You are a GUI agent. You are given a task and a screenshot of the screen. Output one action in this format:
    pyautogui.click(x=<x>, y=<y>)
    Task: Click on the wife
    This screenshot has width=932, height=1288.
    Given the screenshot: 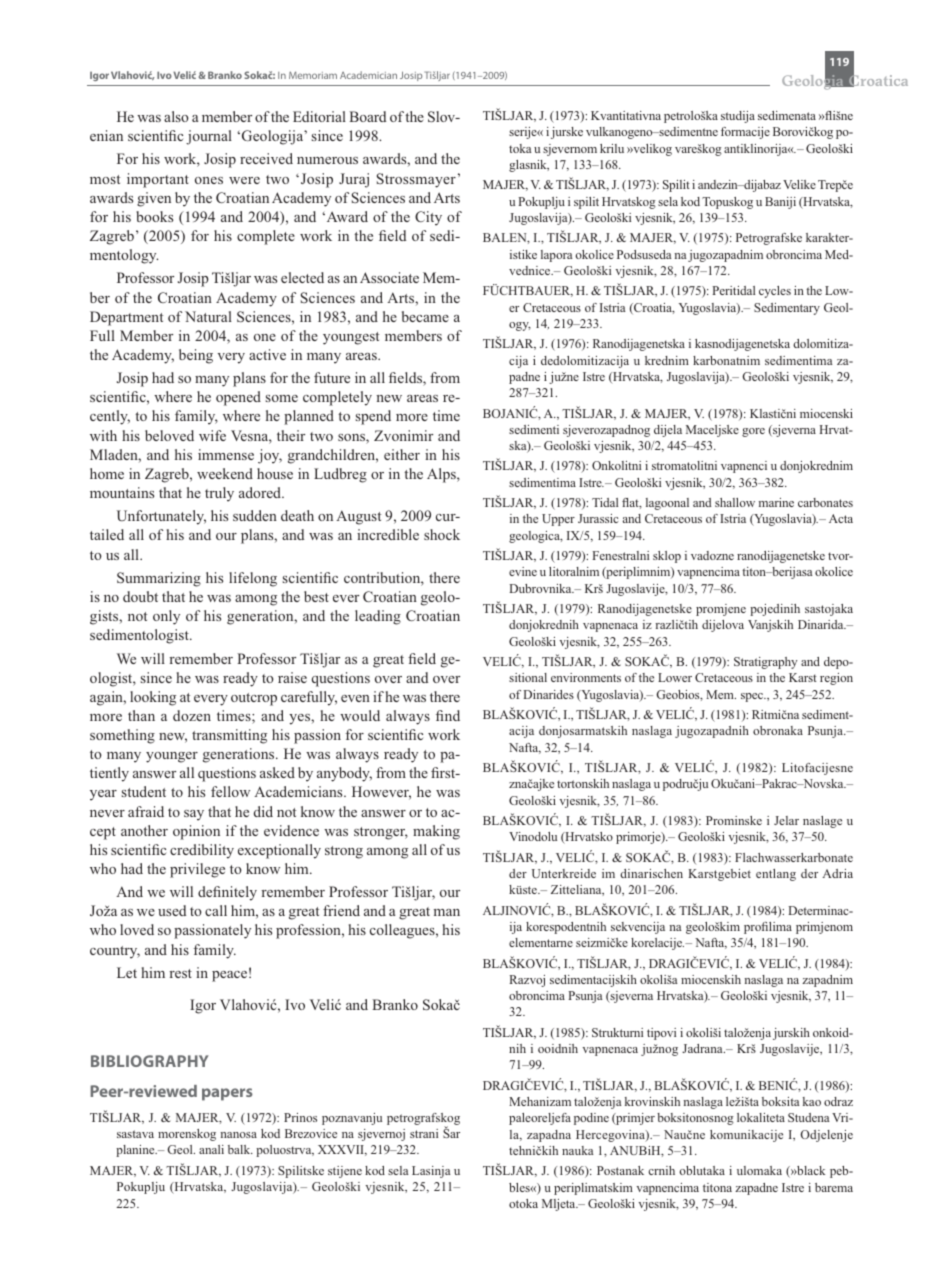 What is the action you would take?
    pyautogui.click(x=212, y=435)
